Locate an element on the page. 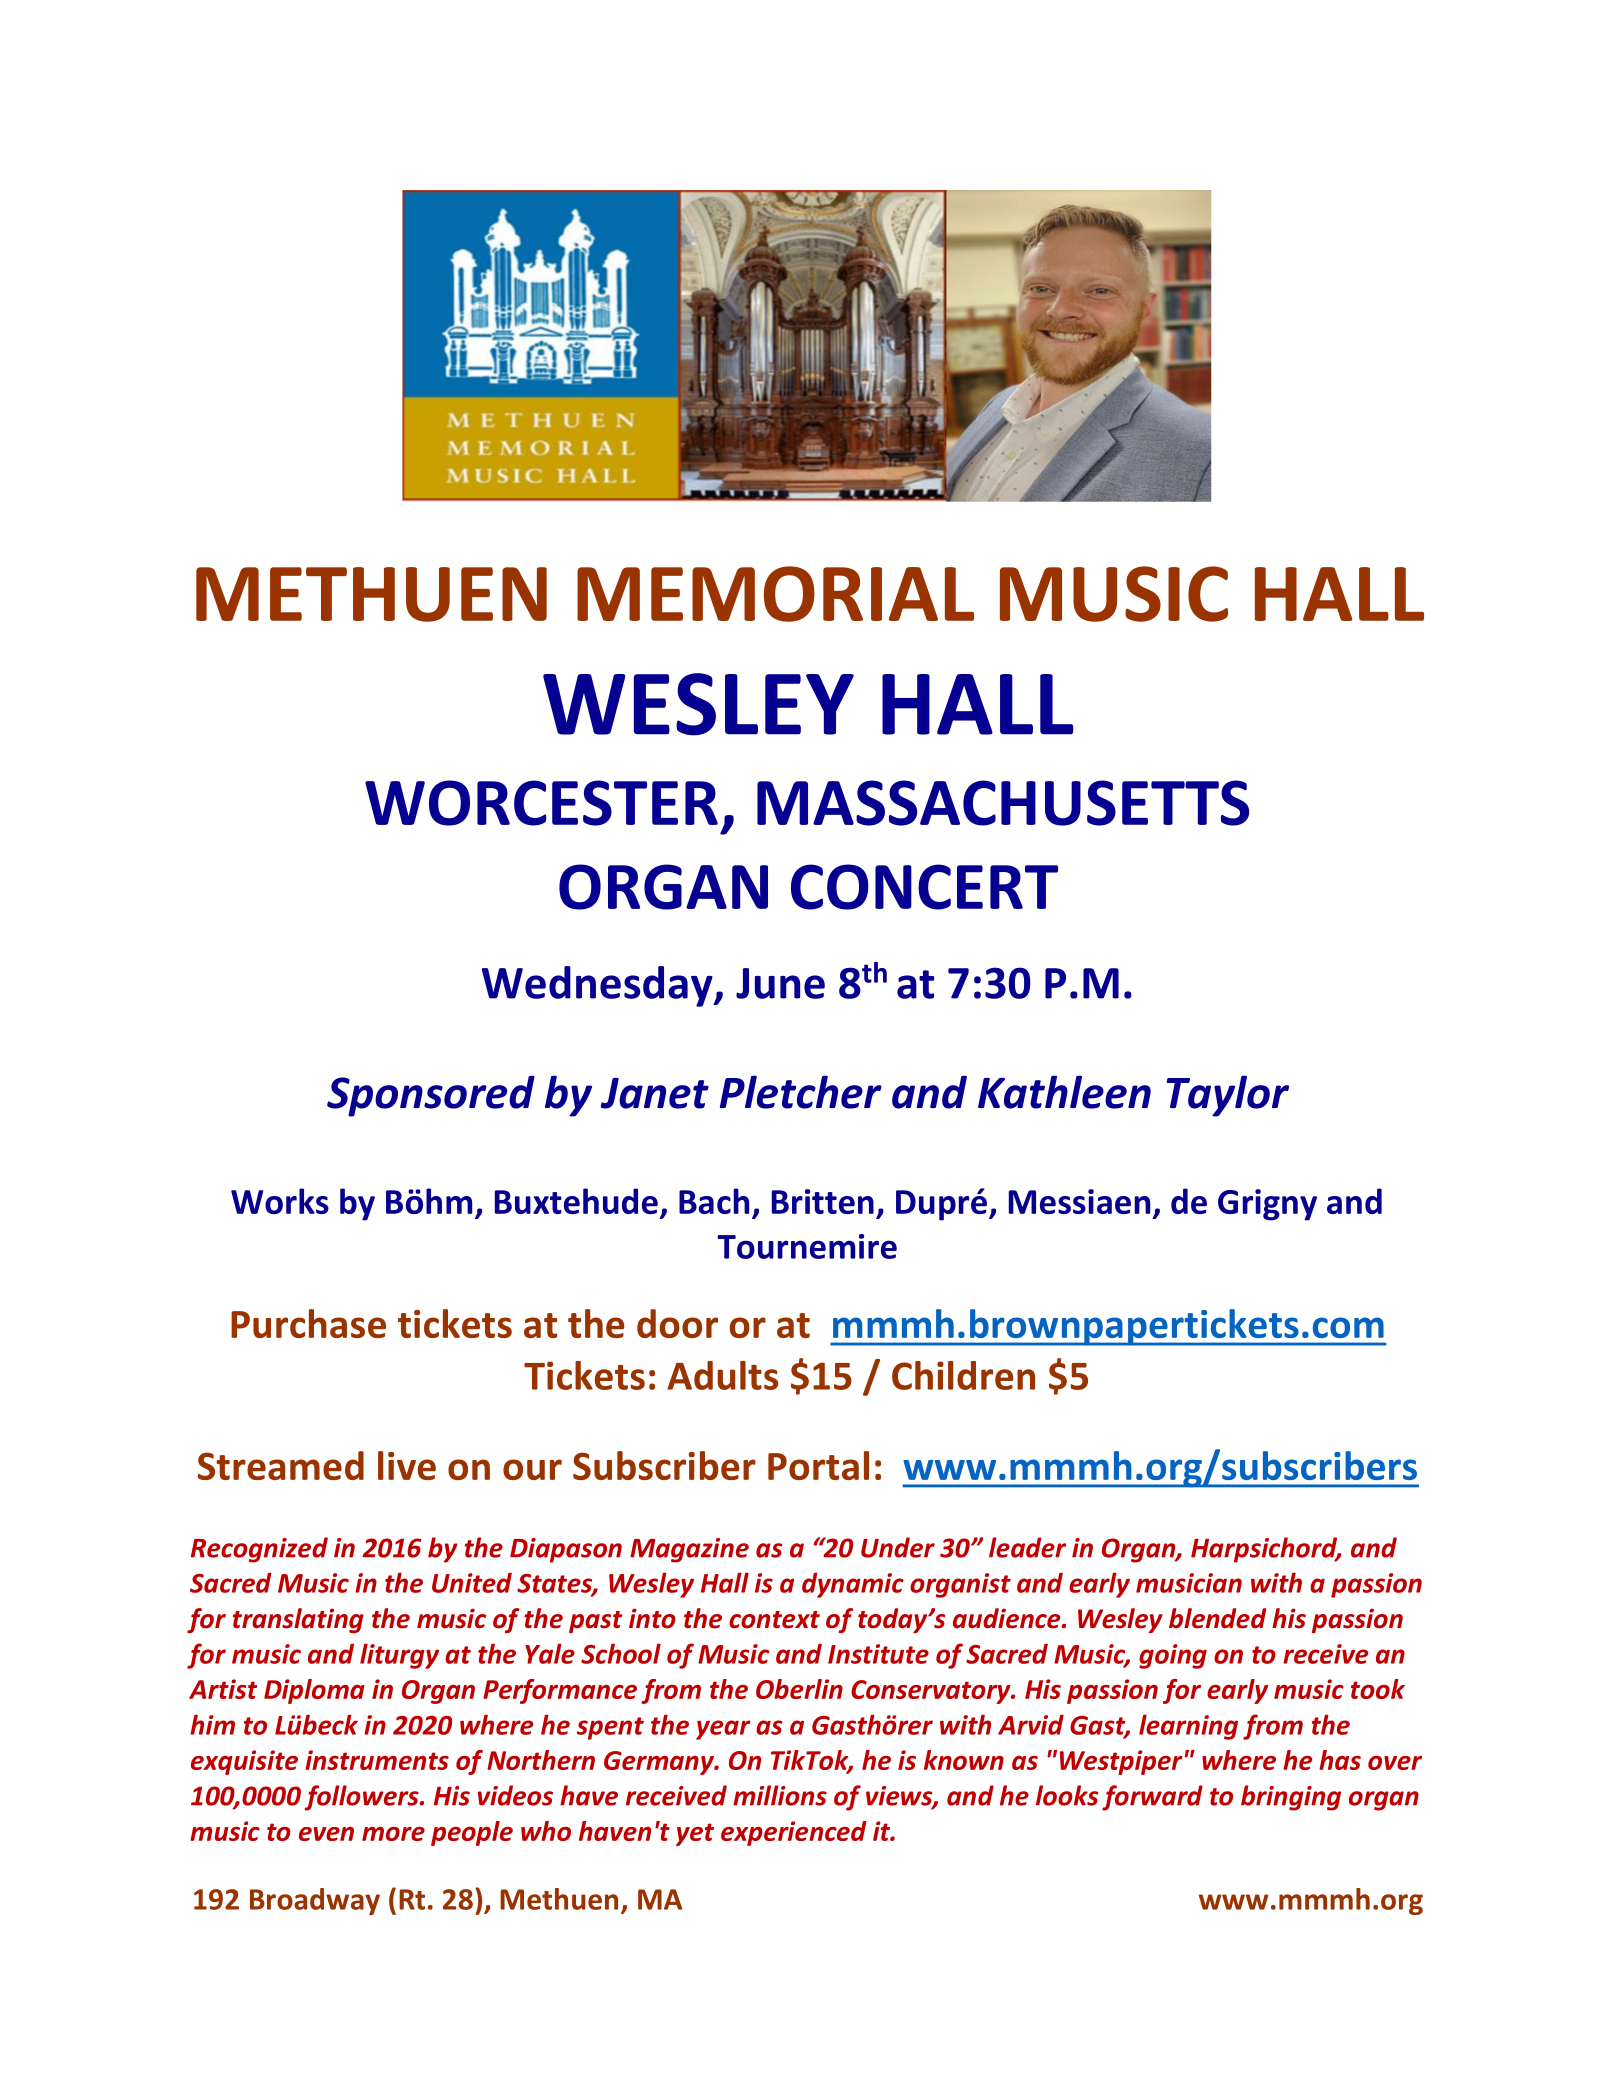 The width and height of the image is (1615, 2090). blended is located at coordinates (1217, 1618).
